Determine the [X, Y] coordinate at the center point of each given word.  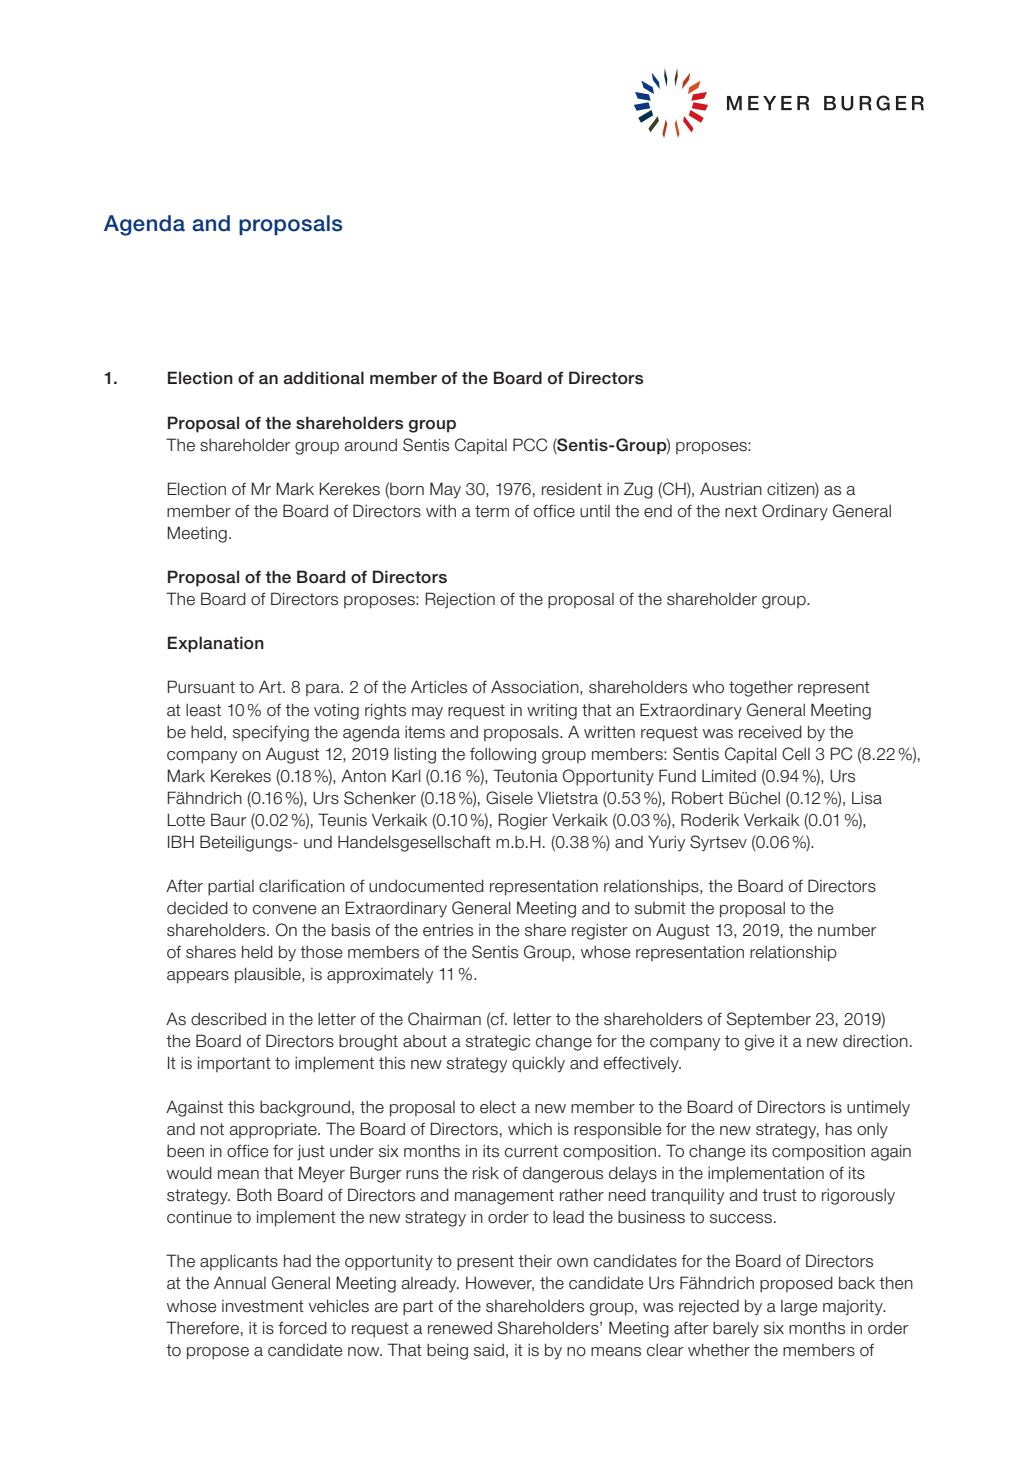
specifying [271, 733]
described [228, 1019]
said [489, 1350]
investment [263, 1306]
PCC [530, 445]
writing [552, 711]
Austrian [731, 489]
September [769, 1020]
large [799, 1308]
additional [324, 378]
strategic [498, 1042]
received [770, 732]
